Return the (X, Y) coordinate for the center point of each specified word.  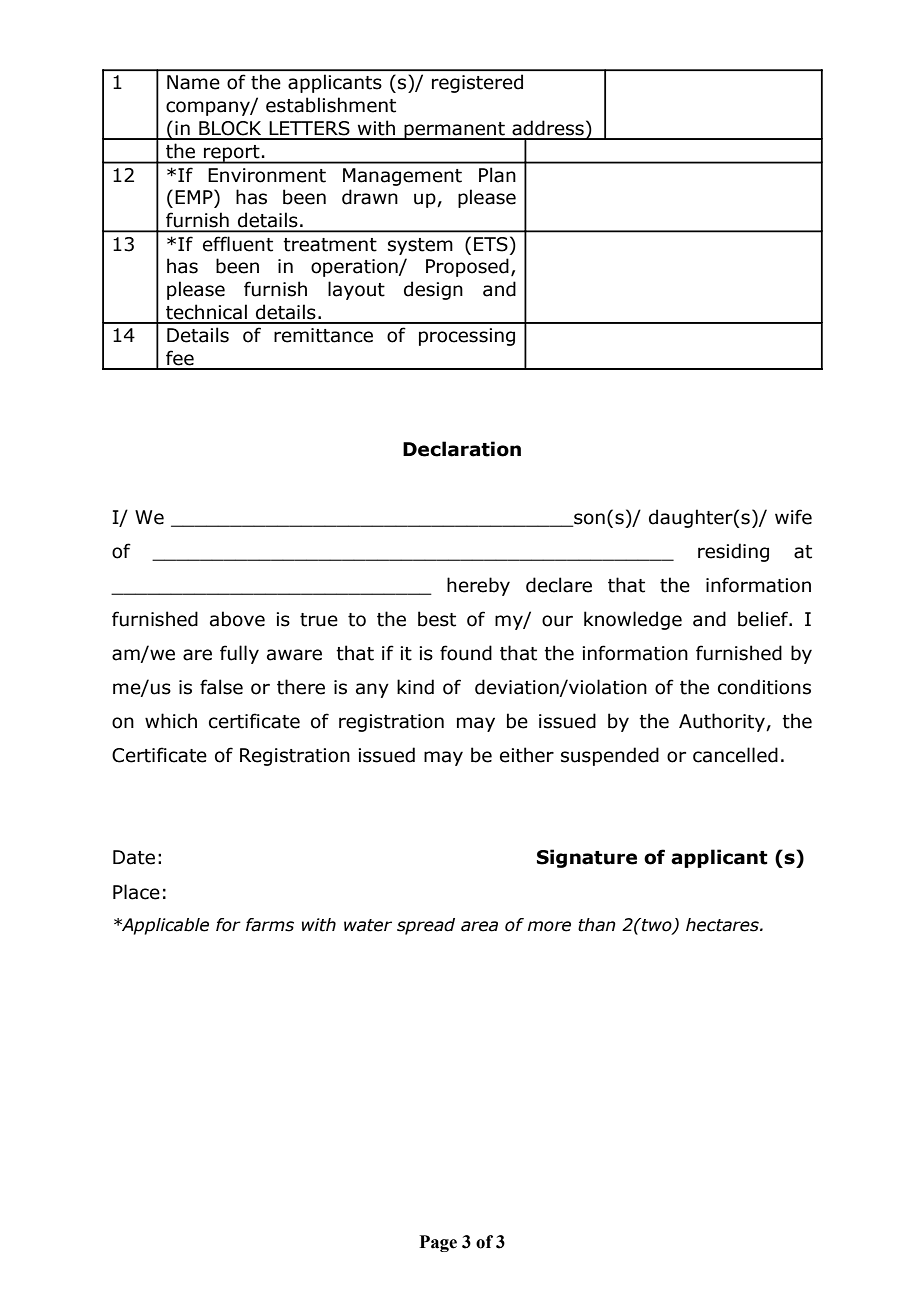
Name (193, 82)
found (466, 653)
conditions (764, 687)
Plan (497, 175)
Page (438, 1243)
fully (239, 654)
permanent (454, 131)
